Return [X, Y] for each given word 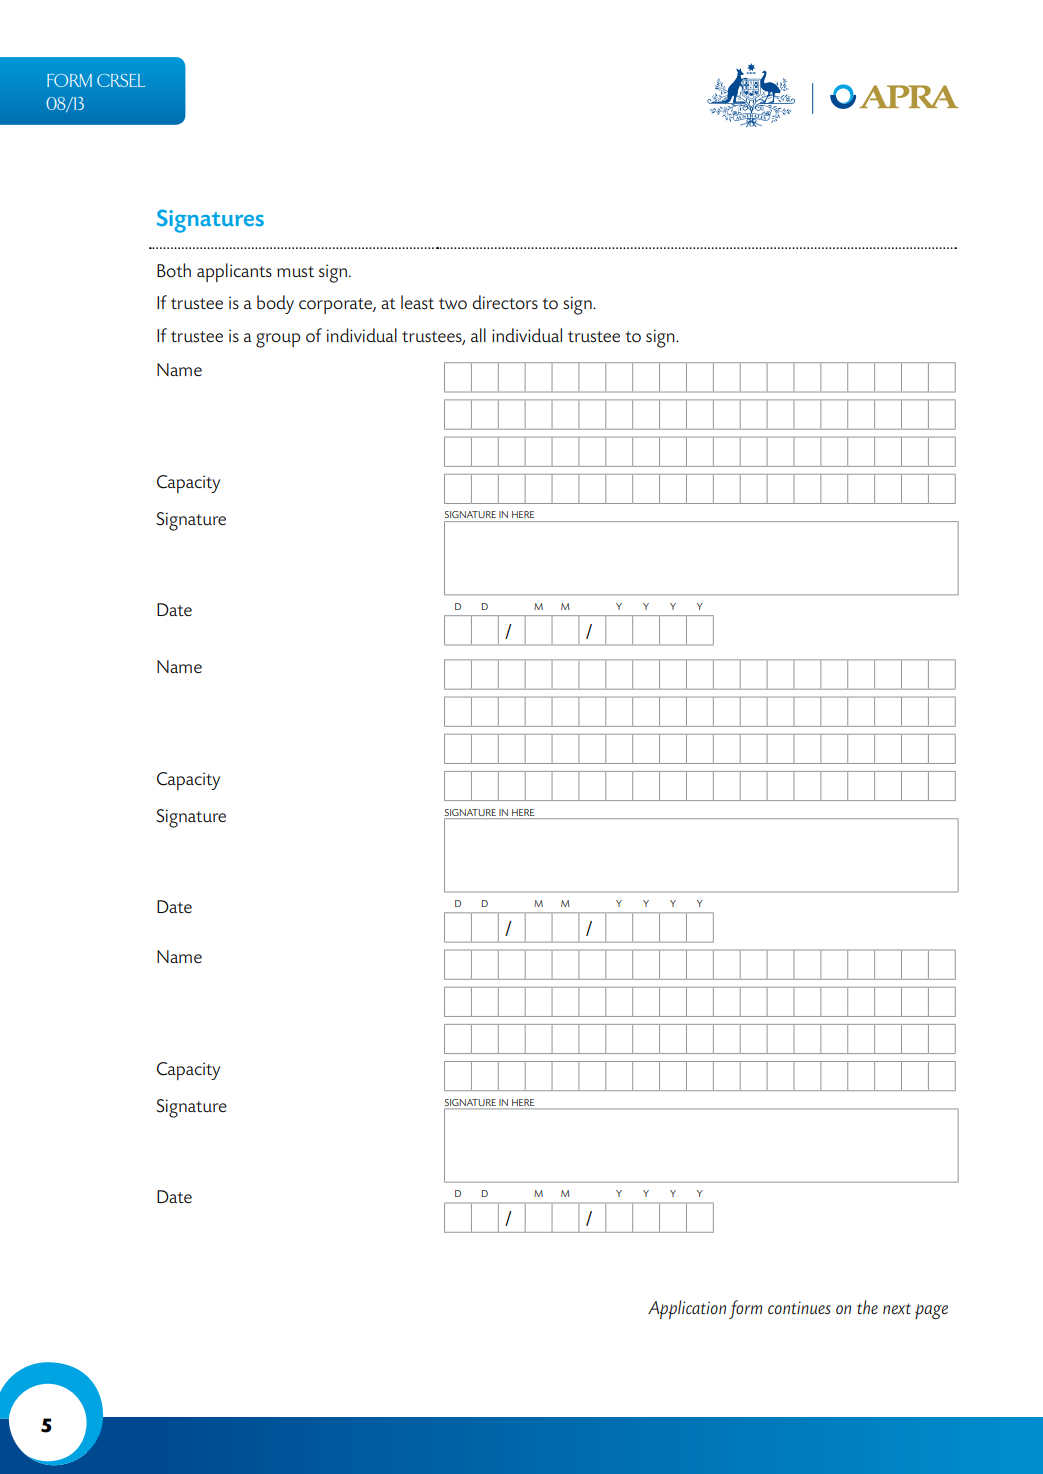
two [453, 304]
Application [687, 1309]
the [867, 1307]
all [478, 335]
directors [505, 302]
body [275, 304]
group [278, 340]
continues [799, 1308]
